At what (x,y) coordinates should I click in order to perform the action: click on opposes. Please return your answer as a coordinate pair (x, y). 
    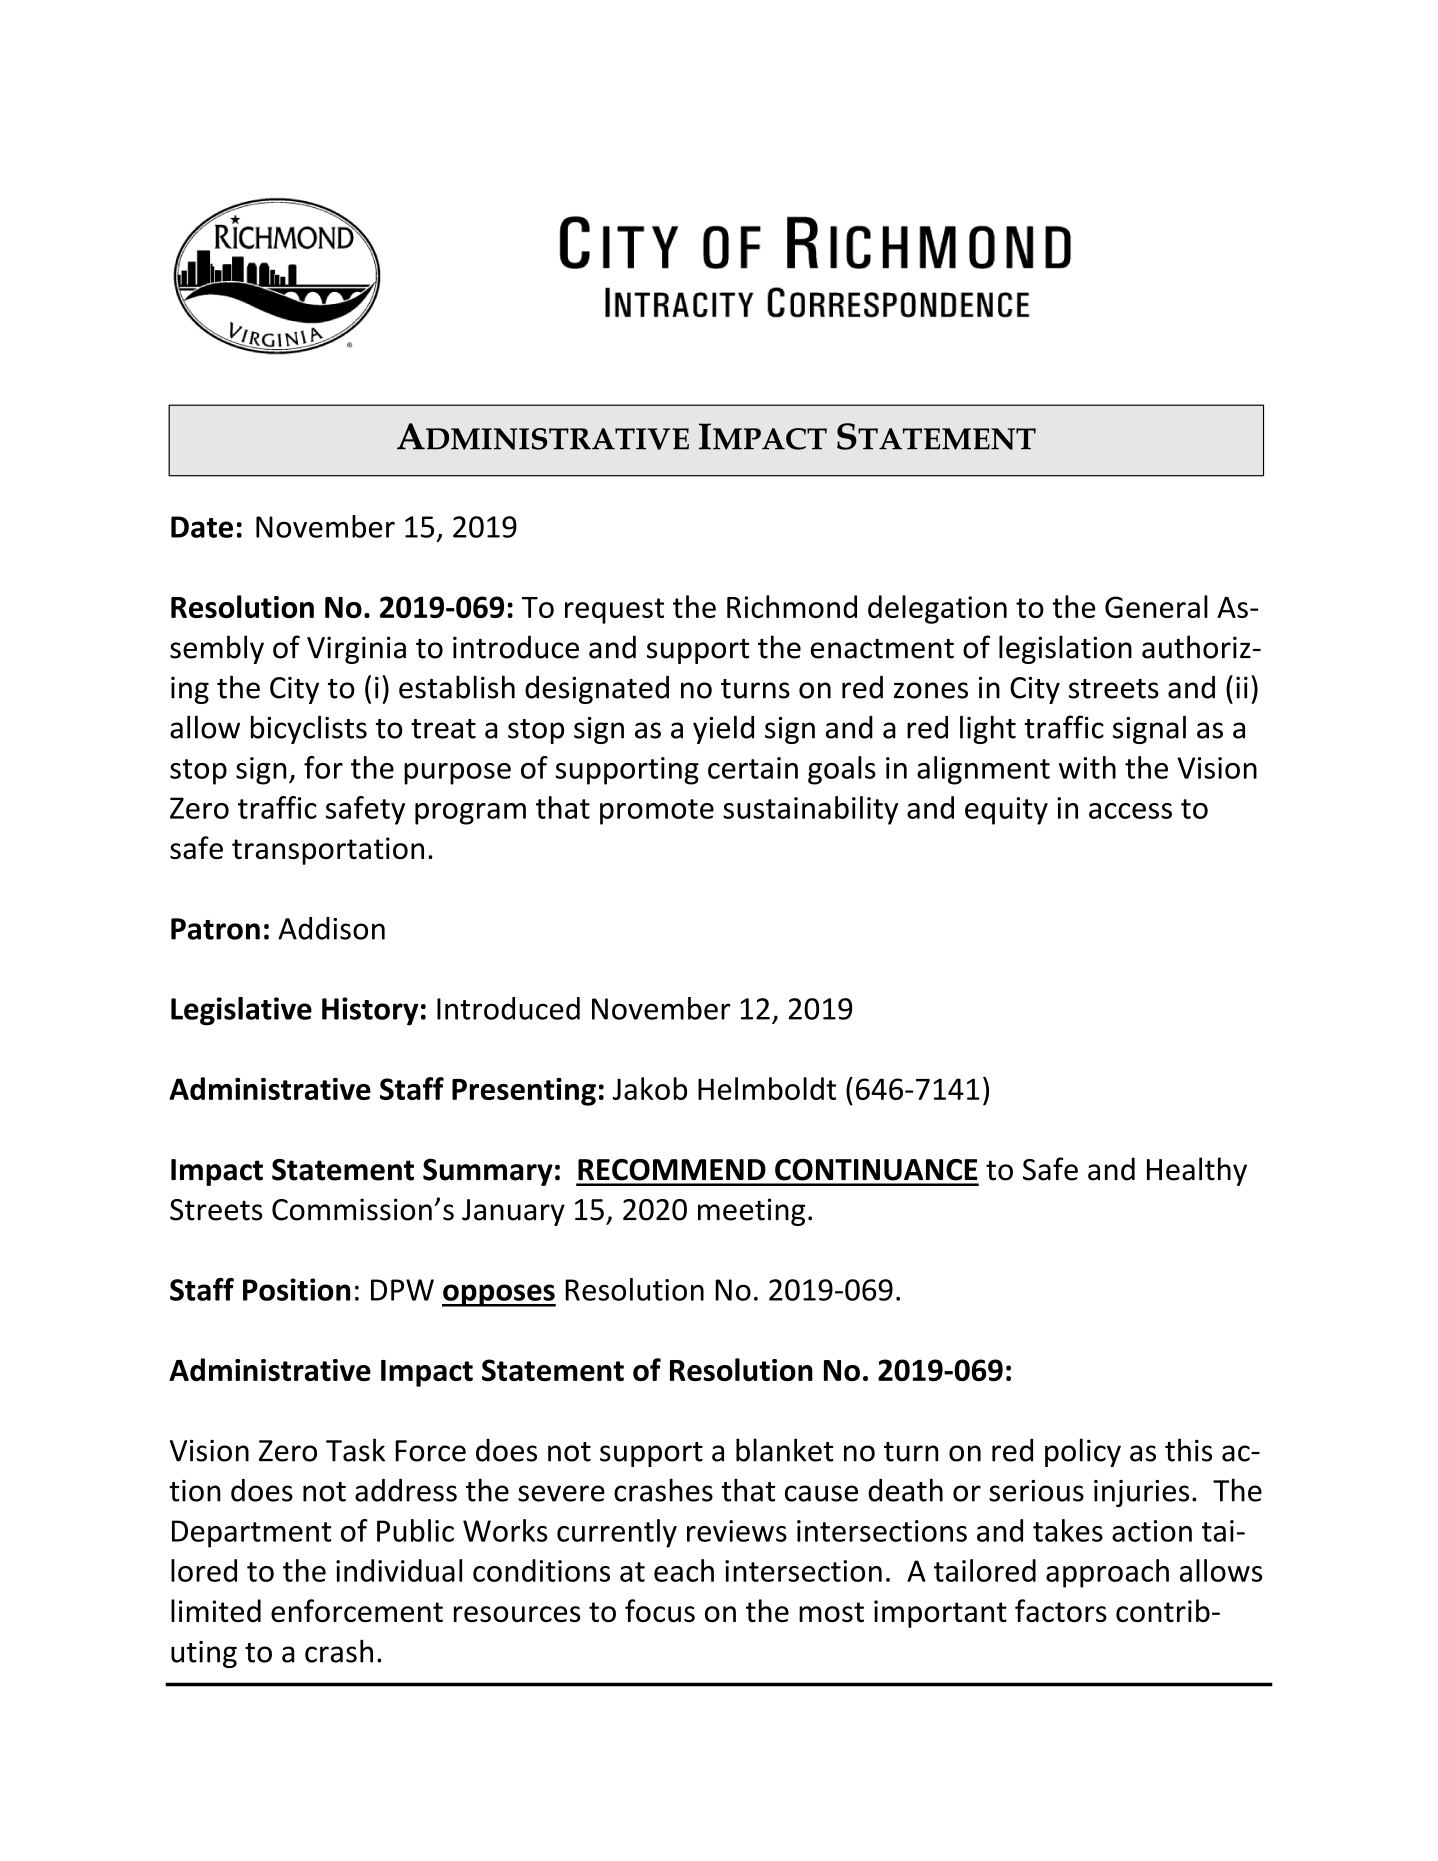
    Looking at the image, I should click on (499, 1295).
